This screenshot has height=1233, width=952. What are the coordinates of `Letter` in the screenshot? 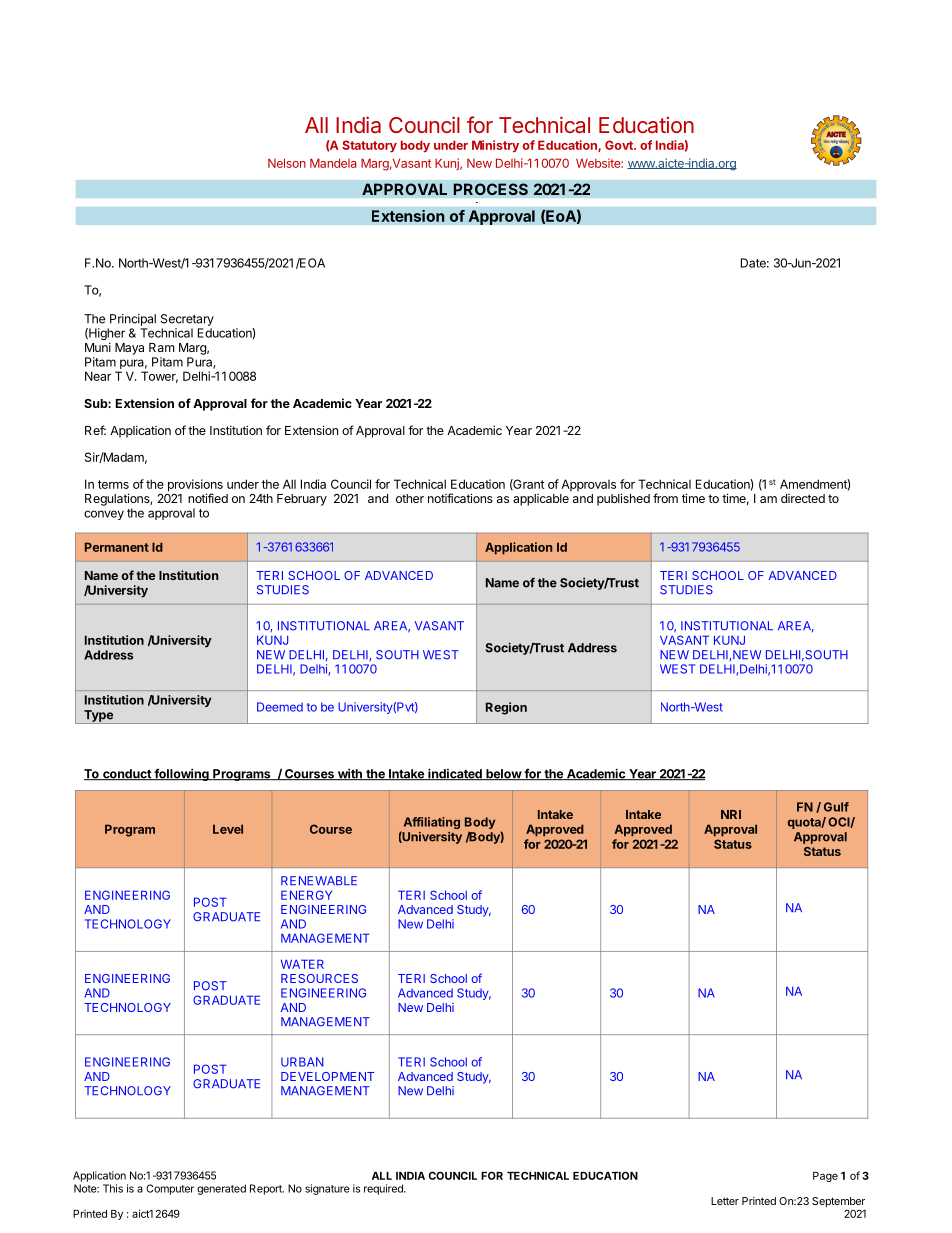 It's located at (725, 1201).
